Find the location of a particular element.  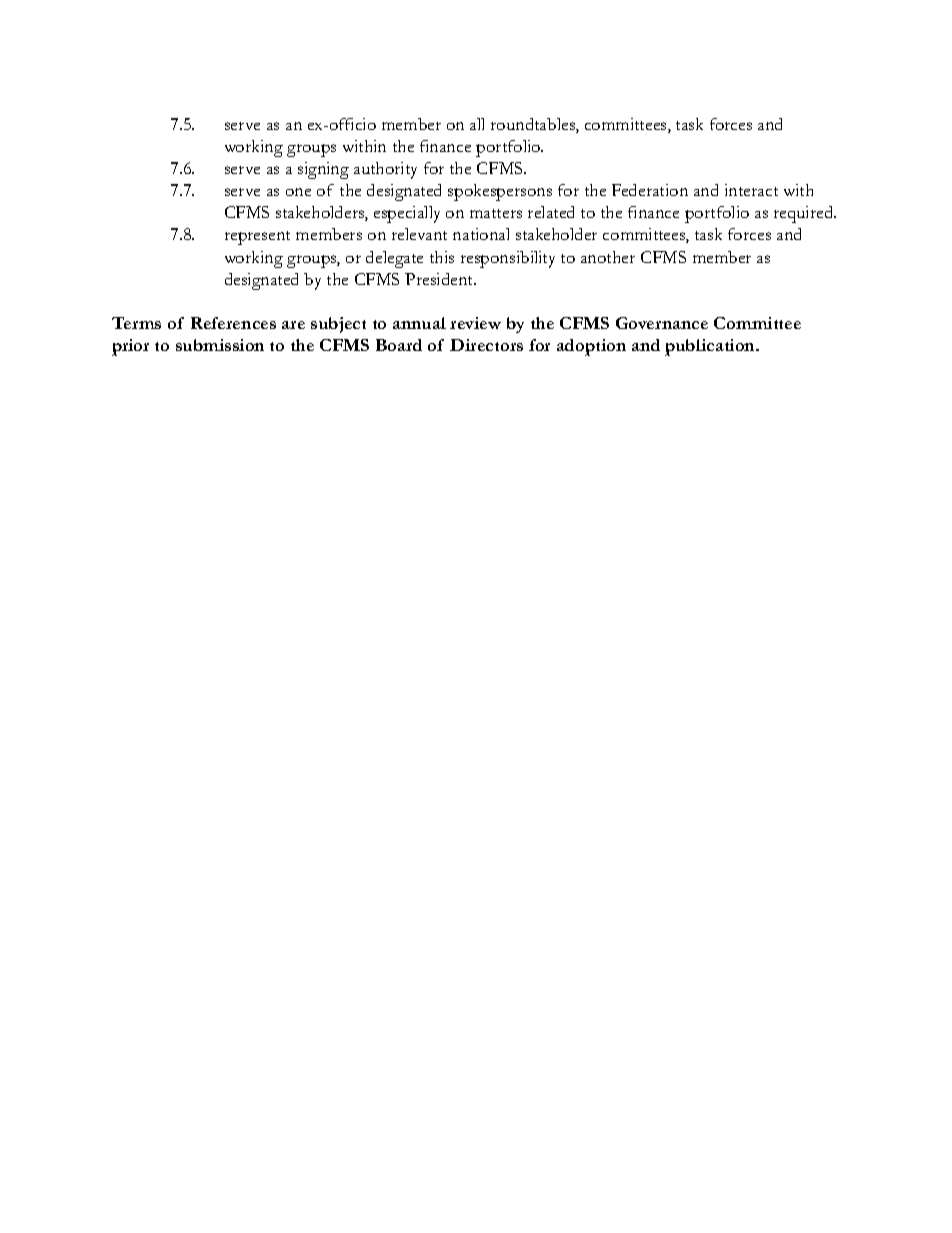

interact is located at coordinates (751, 190).
